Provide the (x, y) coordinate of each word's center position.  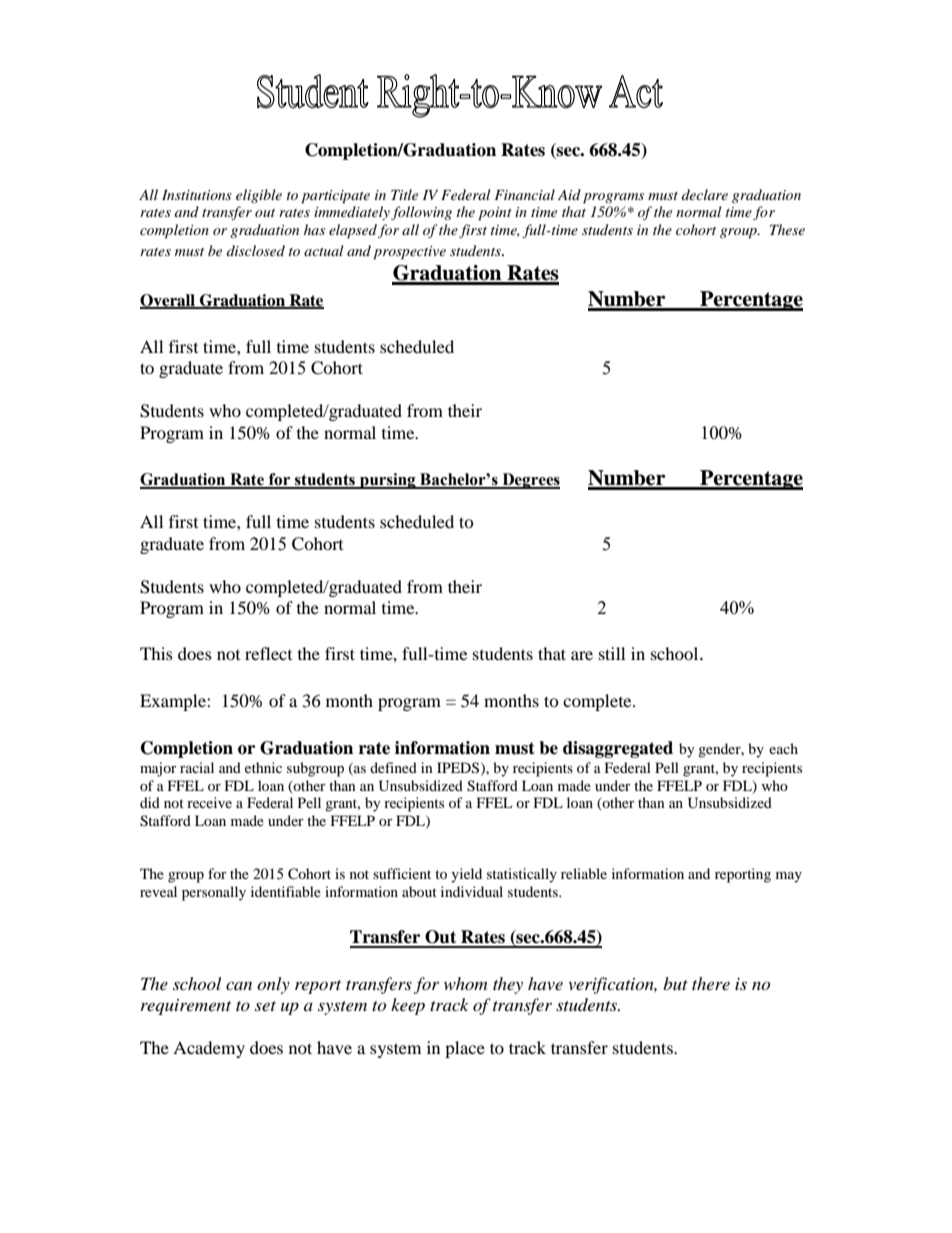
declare (705, 194)
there (711, 983)
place (465, 1049)
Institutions (197, 195)
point (495, 214)
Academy (209, 1049)
